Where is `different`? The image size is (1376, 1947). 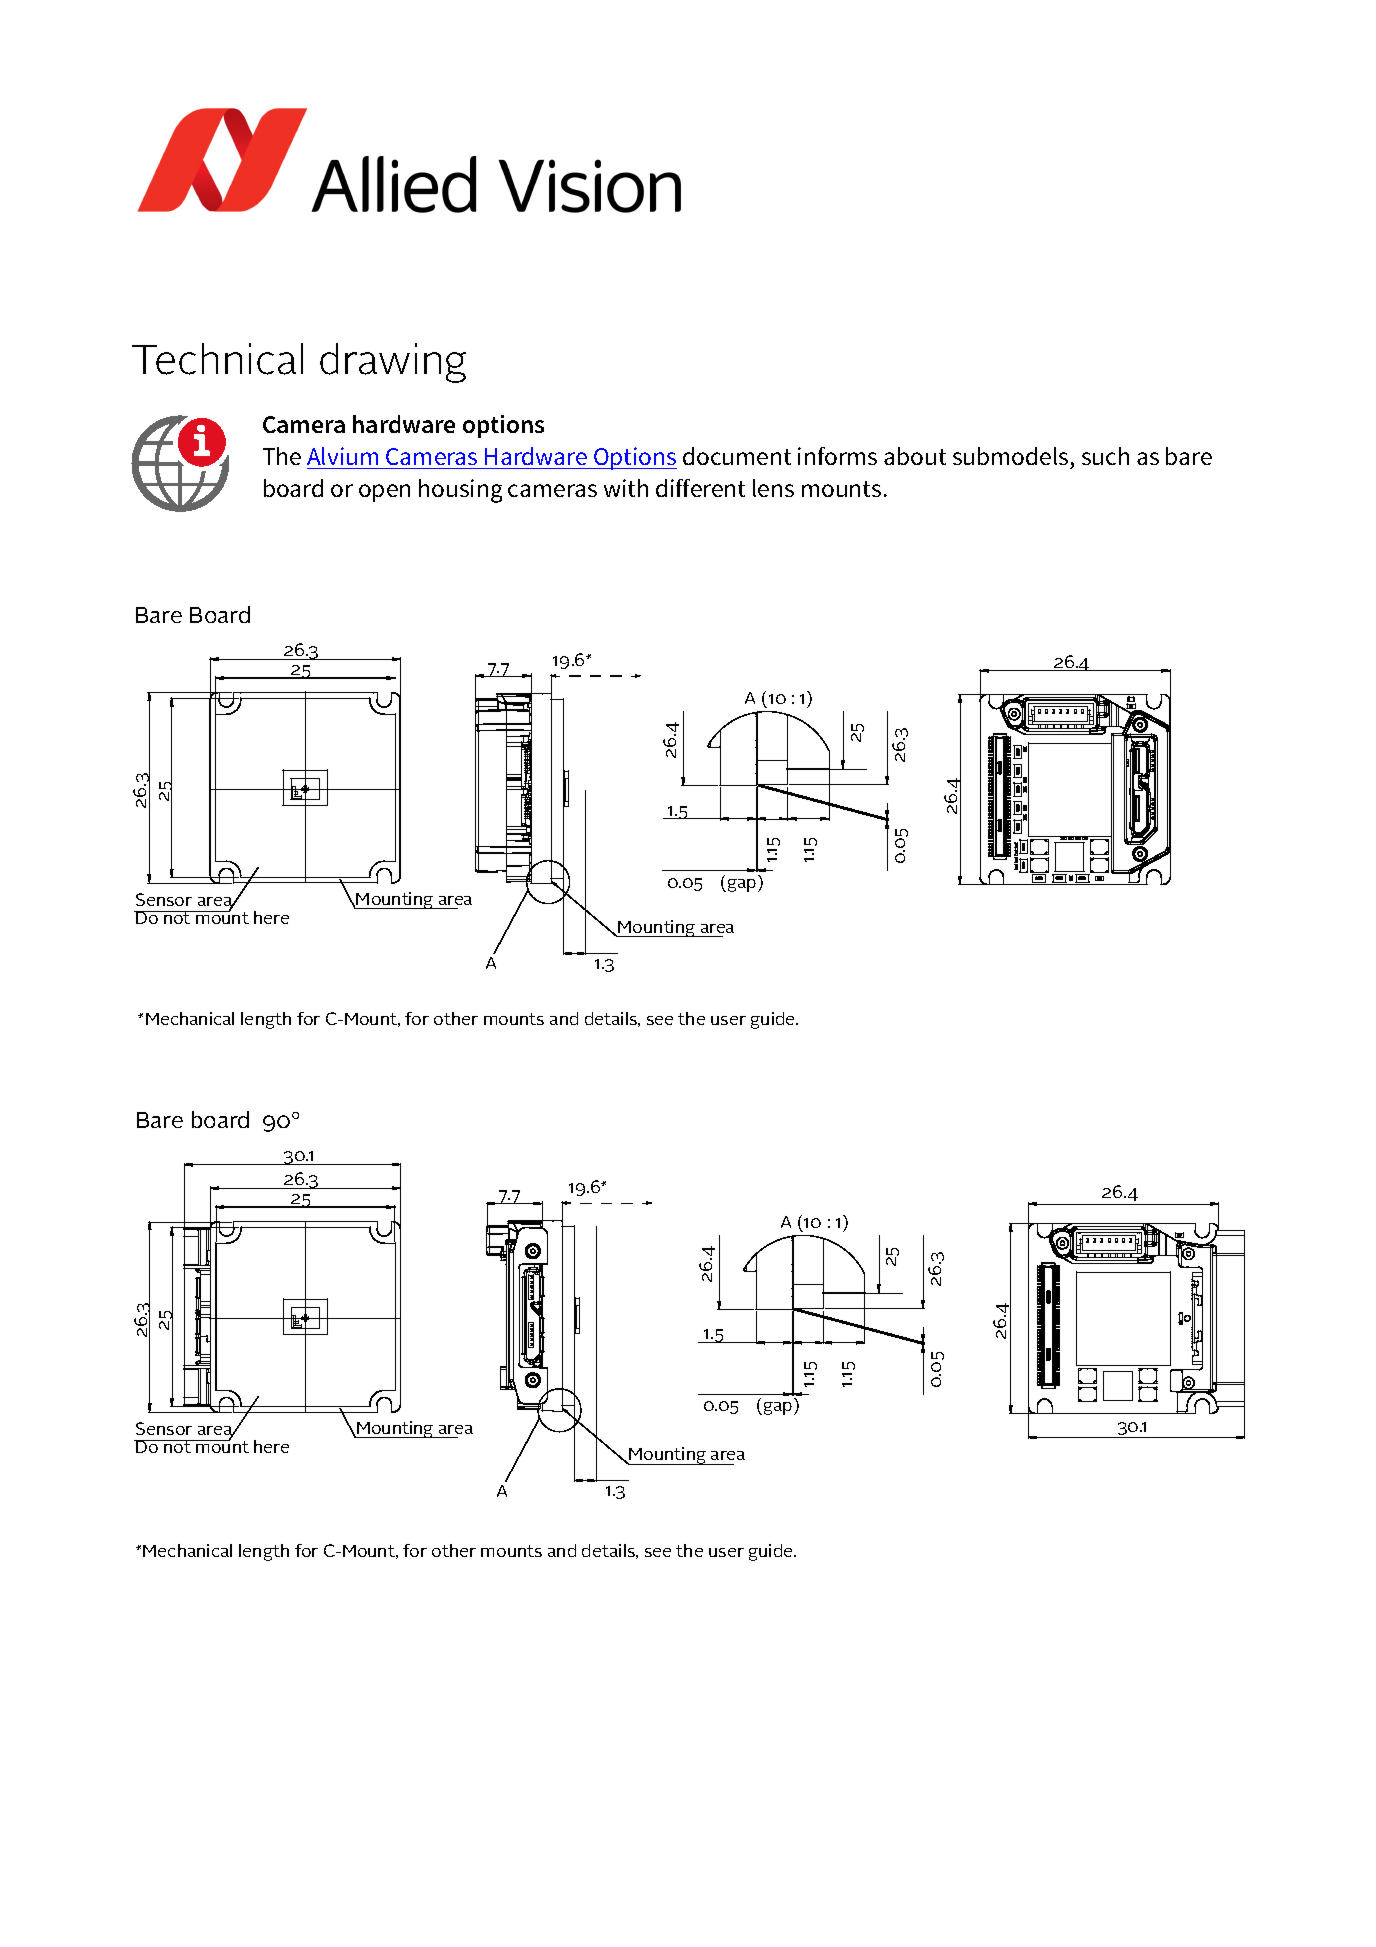 different is located at coordinates (700, 488).
